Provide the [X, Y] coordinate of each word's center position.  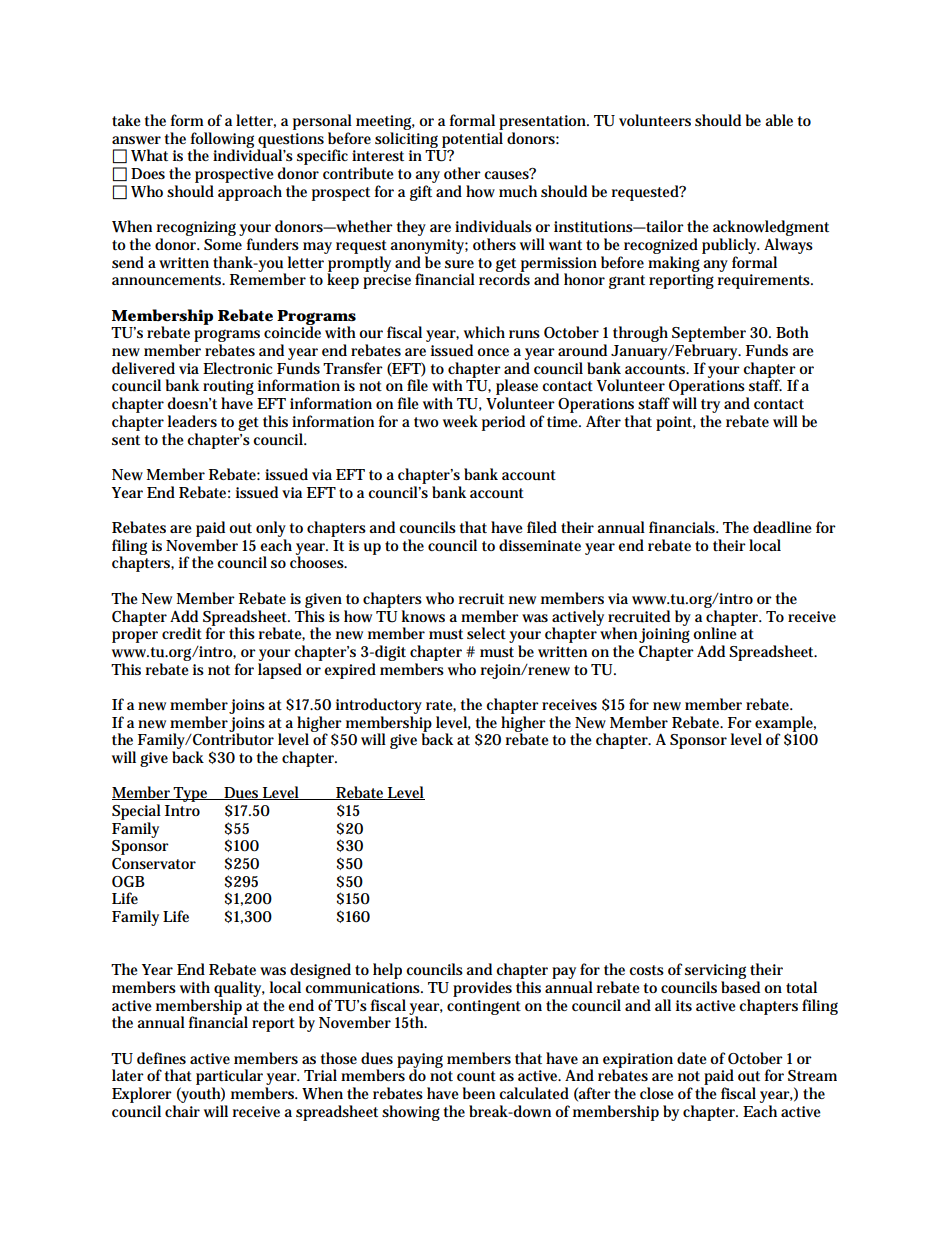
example [785, 725]
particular [231, 1078]
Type [191, 794]
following [224, 141]
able [779, 120]
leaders [192, 421]
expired [350, 671]
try [710, 407]
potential [472, 140]
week [460, 421]
